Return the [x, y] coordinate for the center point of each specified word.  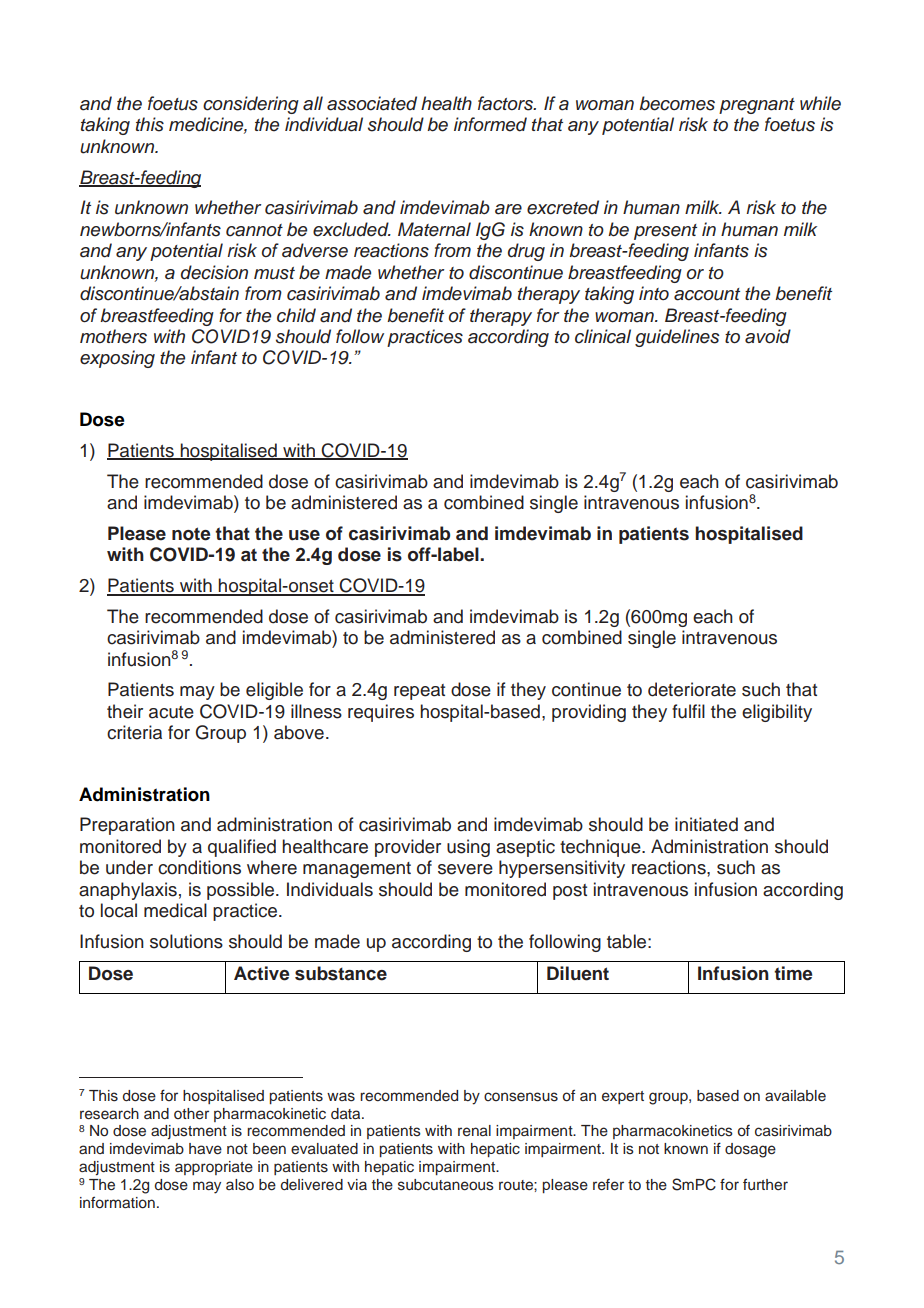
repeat [419, 692]
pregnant [757, 106]
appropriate [214, 1168]
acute [171, 712]
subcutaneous [446, 1185]
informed [490, 124]
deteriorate [692, 689]
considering [251, 105]
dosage [750, 1150]
